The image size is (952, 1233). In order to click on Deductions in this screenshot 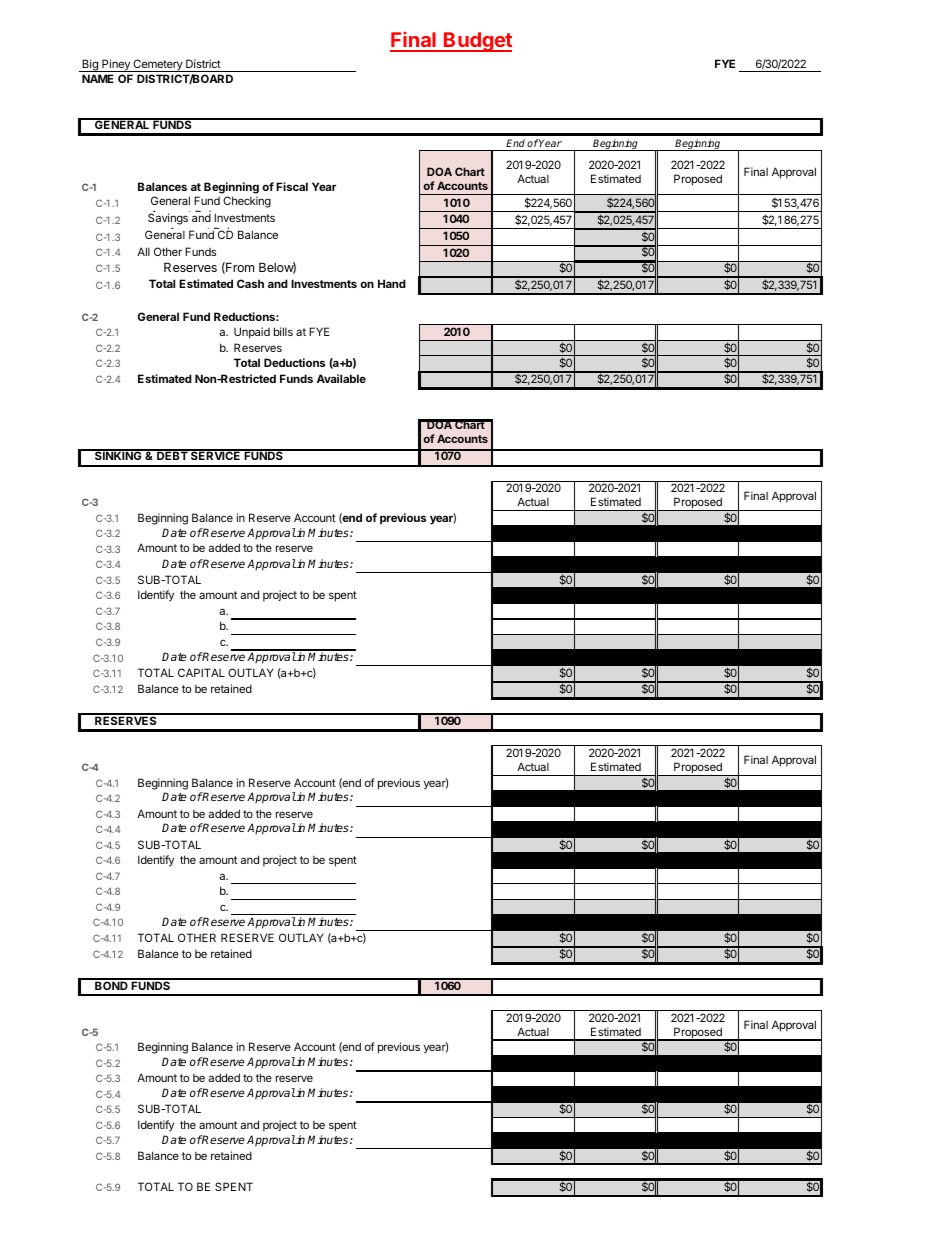, I will do `click(294, 362)`.
